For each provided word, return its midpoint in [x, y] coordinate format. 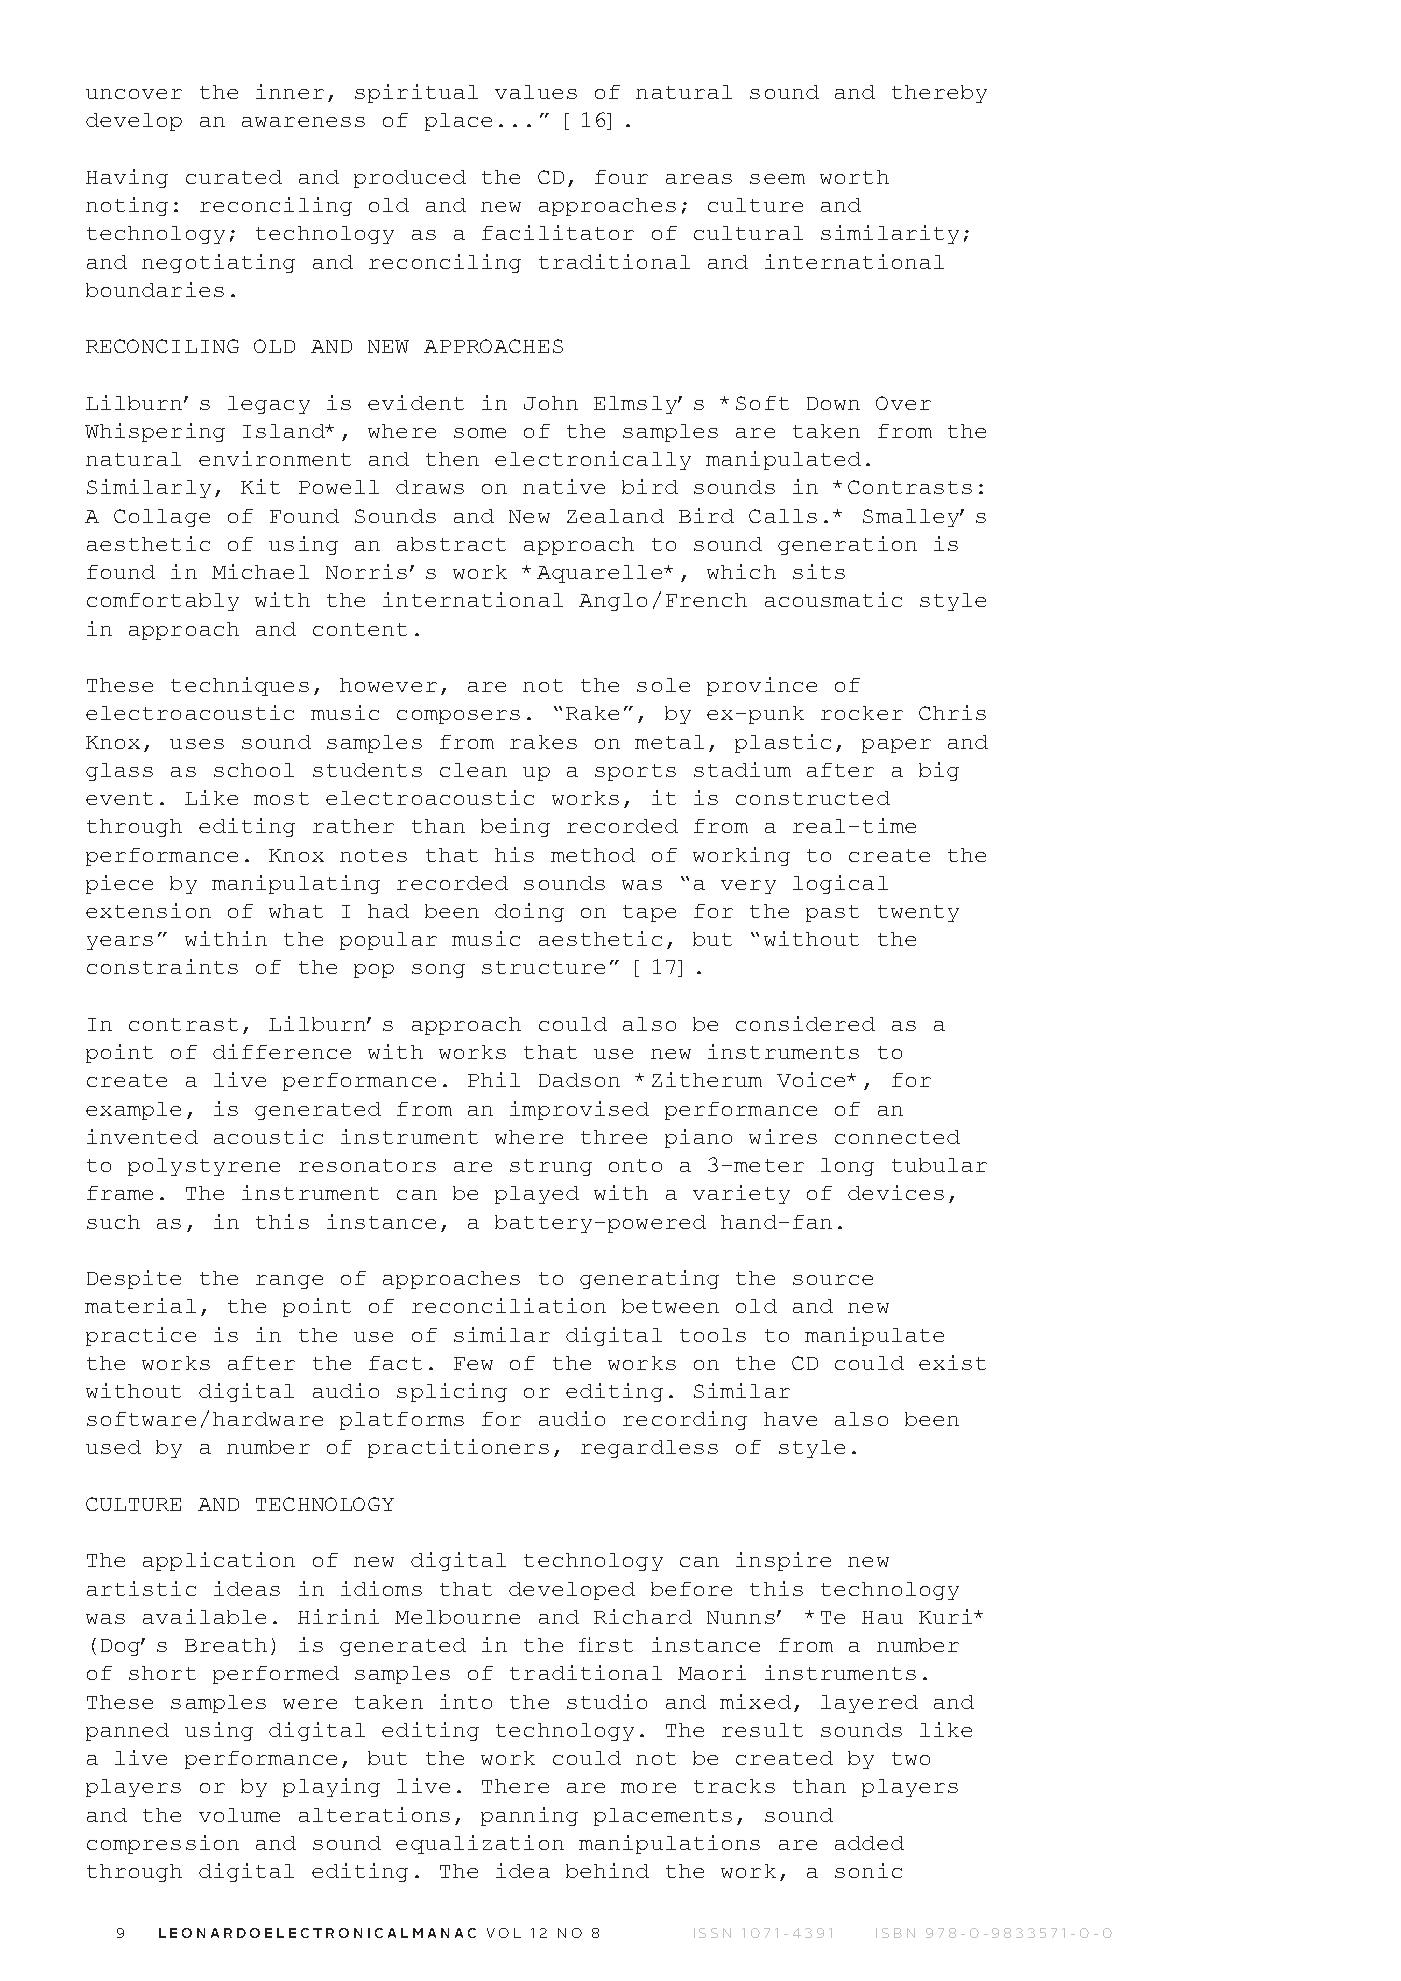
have [790, 1419]
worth [854, 177]
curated [234, 177]
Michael [260, 571]
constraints [162, 966]
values [536, 92]
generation [847, 545]
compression [163, 1844]
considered [805, 1023]
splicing [452, 1392]
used [113, 1447]
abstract [451, 544]
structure [543, 967]
